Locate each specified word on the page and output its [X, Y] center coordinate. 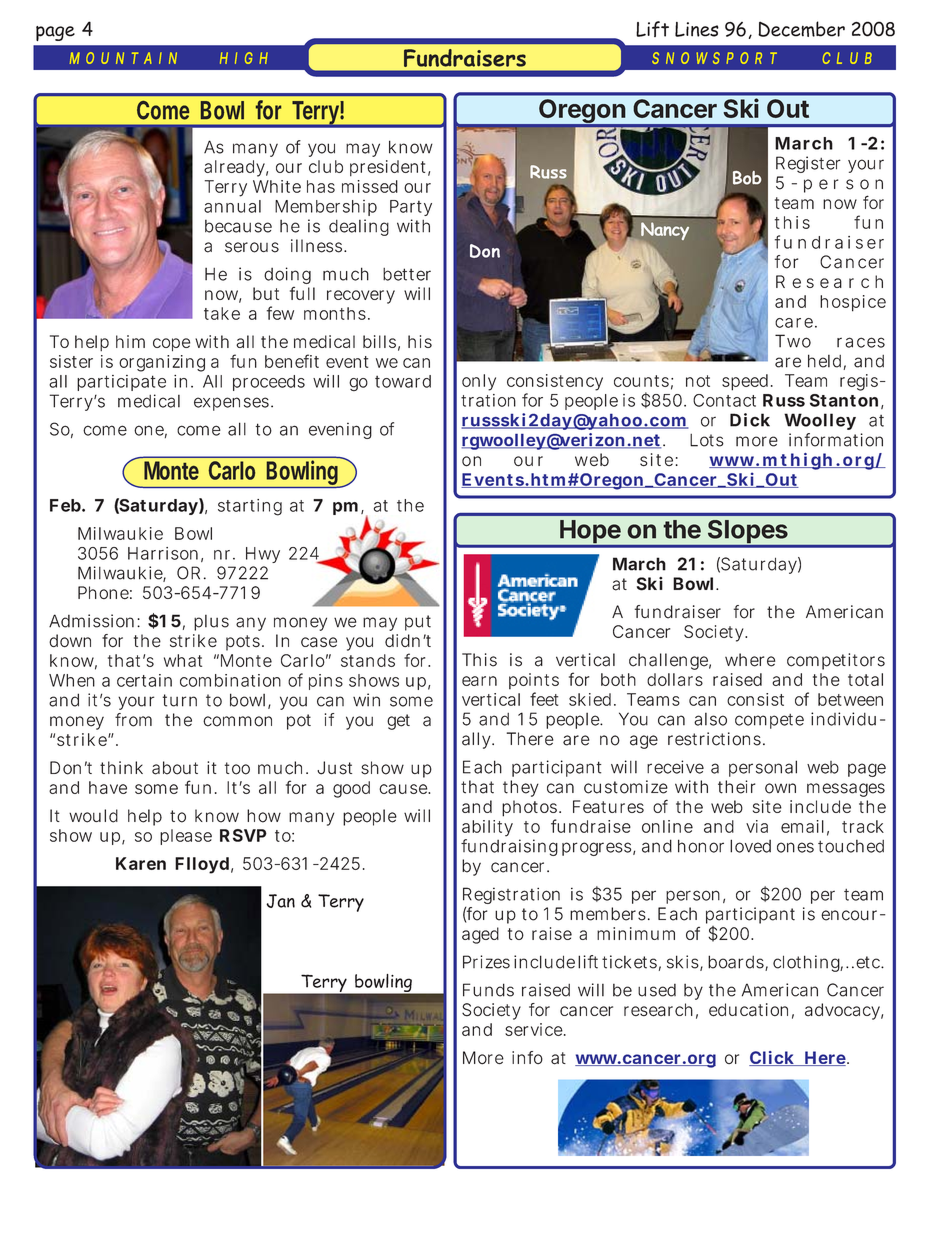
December [801, 29]
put [418, 623]
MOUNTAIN [123, 58]
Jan [280, 901]
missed [370, 186]
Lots [707, 440]
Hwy [263, 555]
